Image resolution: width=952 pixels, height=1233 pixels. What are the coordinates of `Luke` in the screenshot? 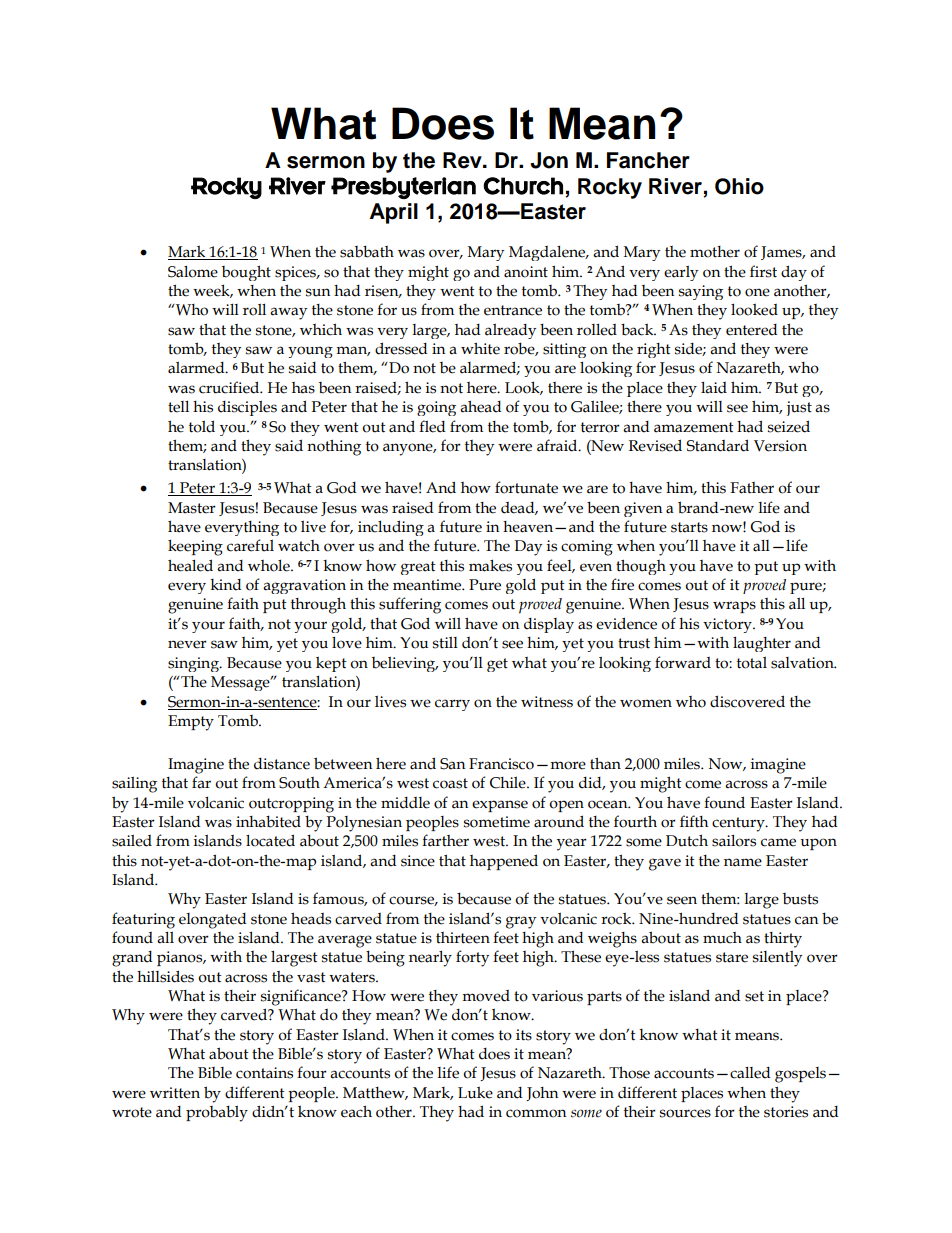 It's located at (475, 1092).
